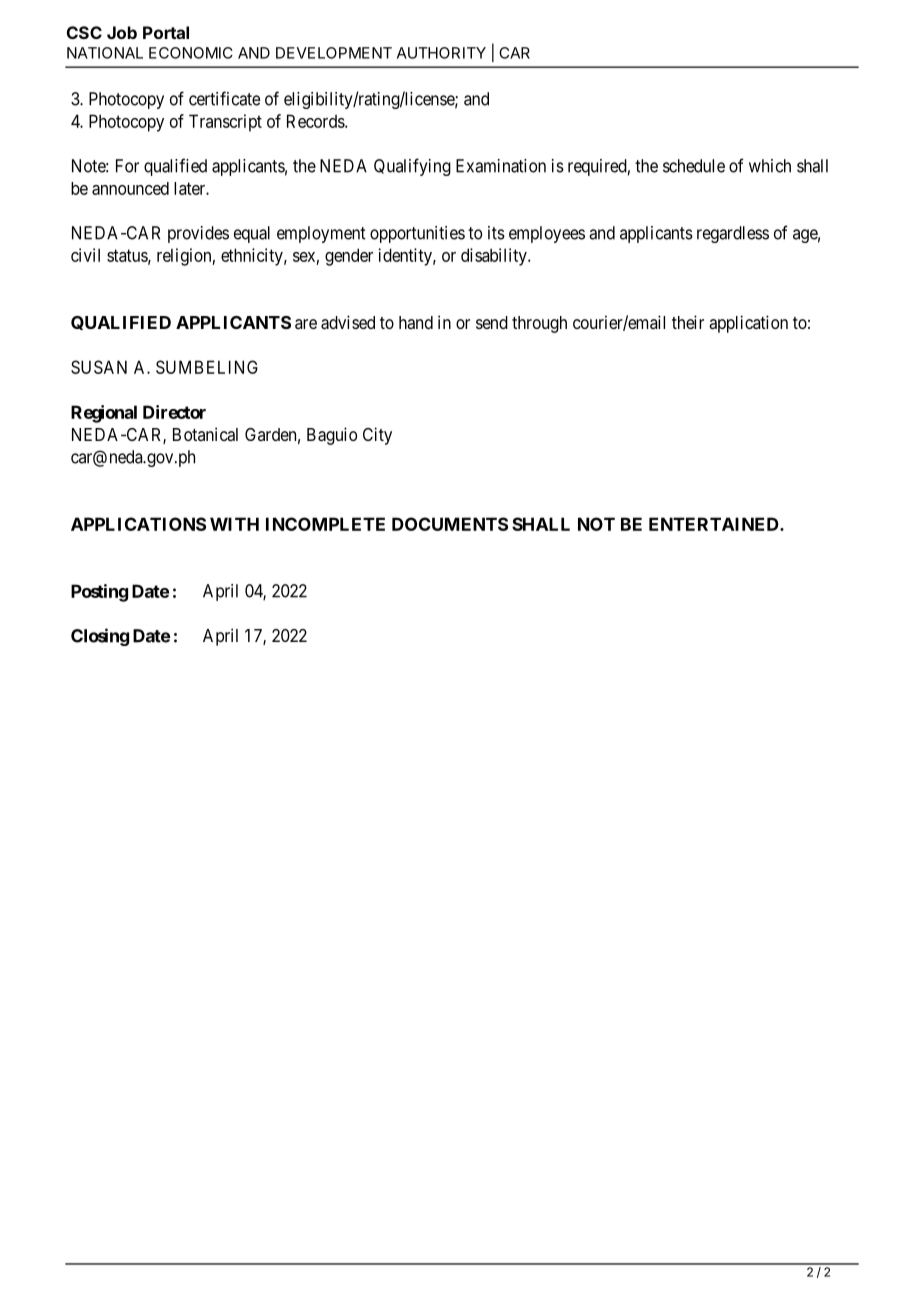  Describe the element at coordinates (694, 166) in the screenshot. I see `schedule` at that location.
